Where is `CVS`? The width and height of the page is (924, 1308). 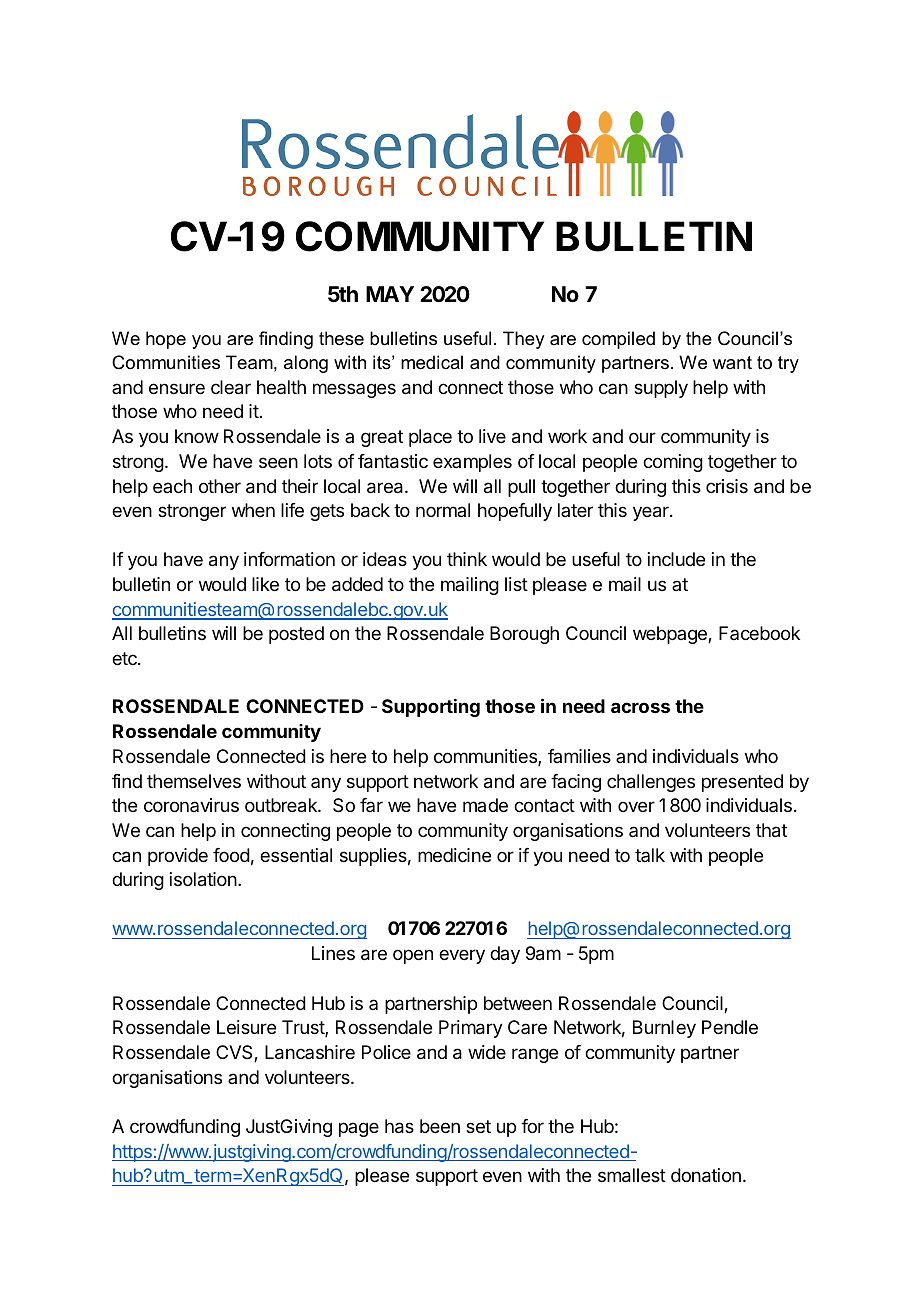 CVS is located at coordinates (235, 1053).
